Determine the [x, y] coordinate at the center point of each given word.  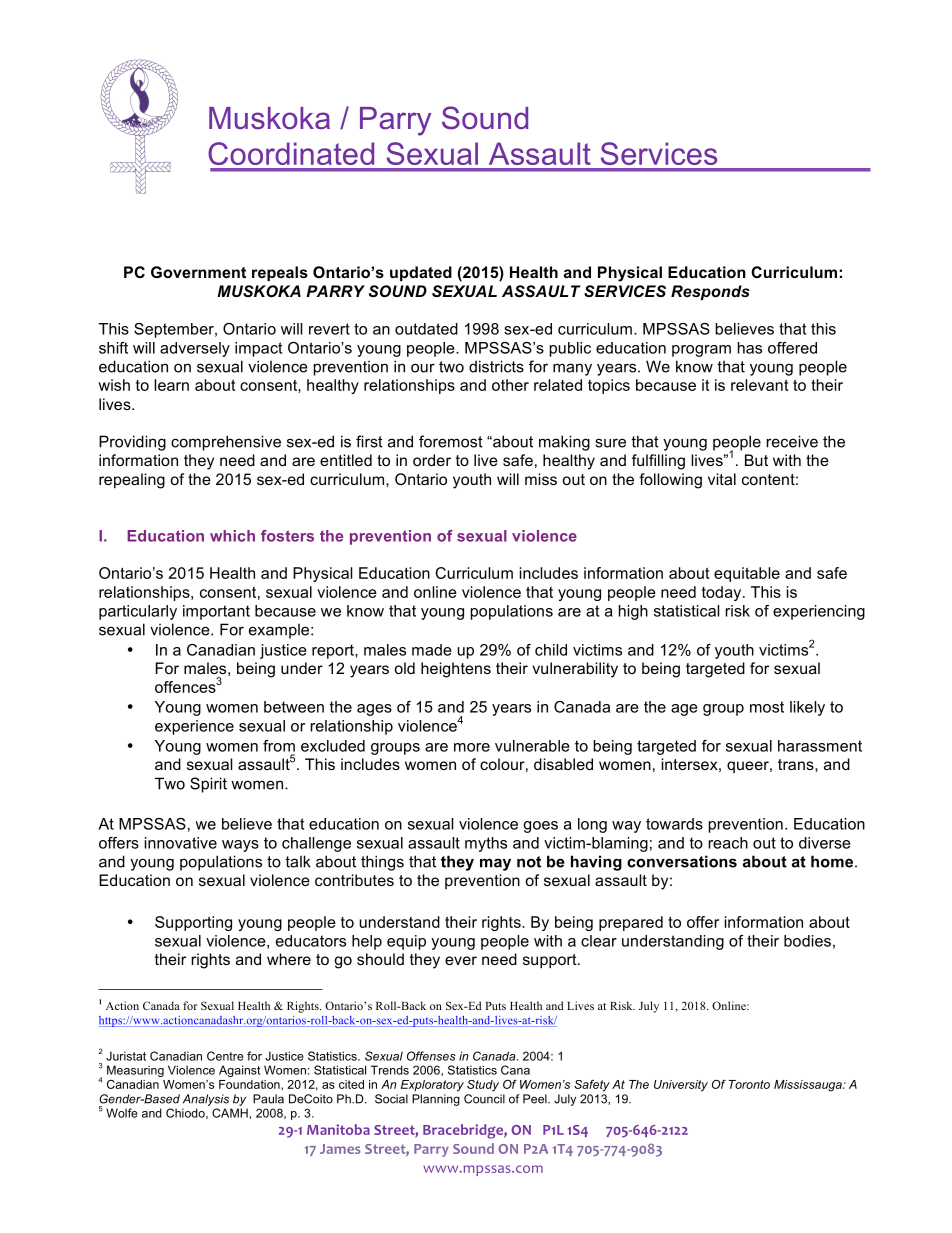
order [432, 460]
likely [807, 708]
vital [722, 479]
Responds [710, 292]
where [289, 959]
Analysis [206, 1100]
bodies [807, 941]
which [232, 536]
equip [406, 942]
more [472, 747]
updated [421, 273]
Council [484, 1099]
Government [198, 272]
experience [194, 727]
